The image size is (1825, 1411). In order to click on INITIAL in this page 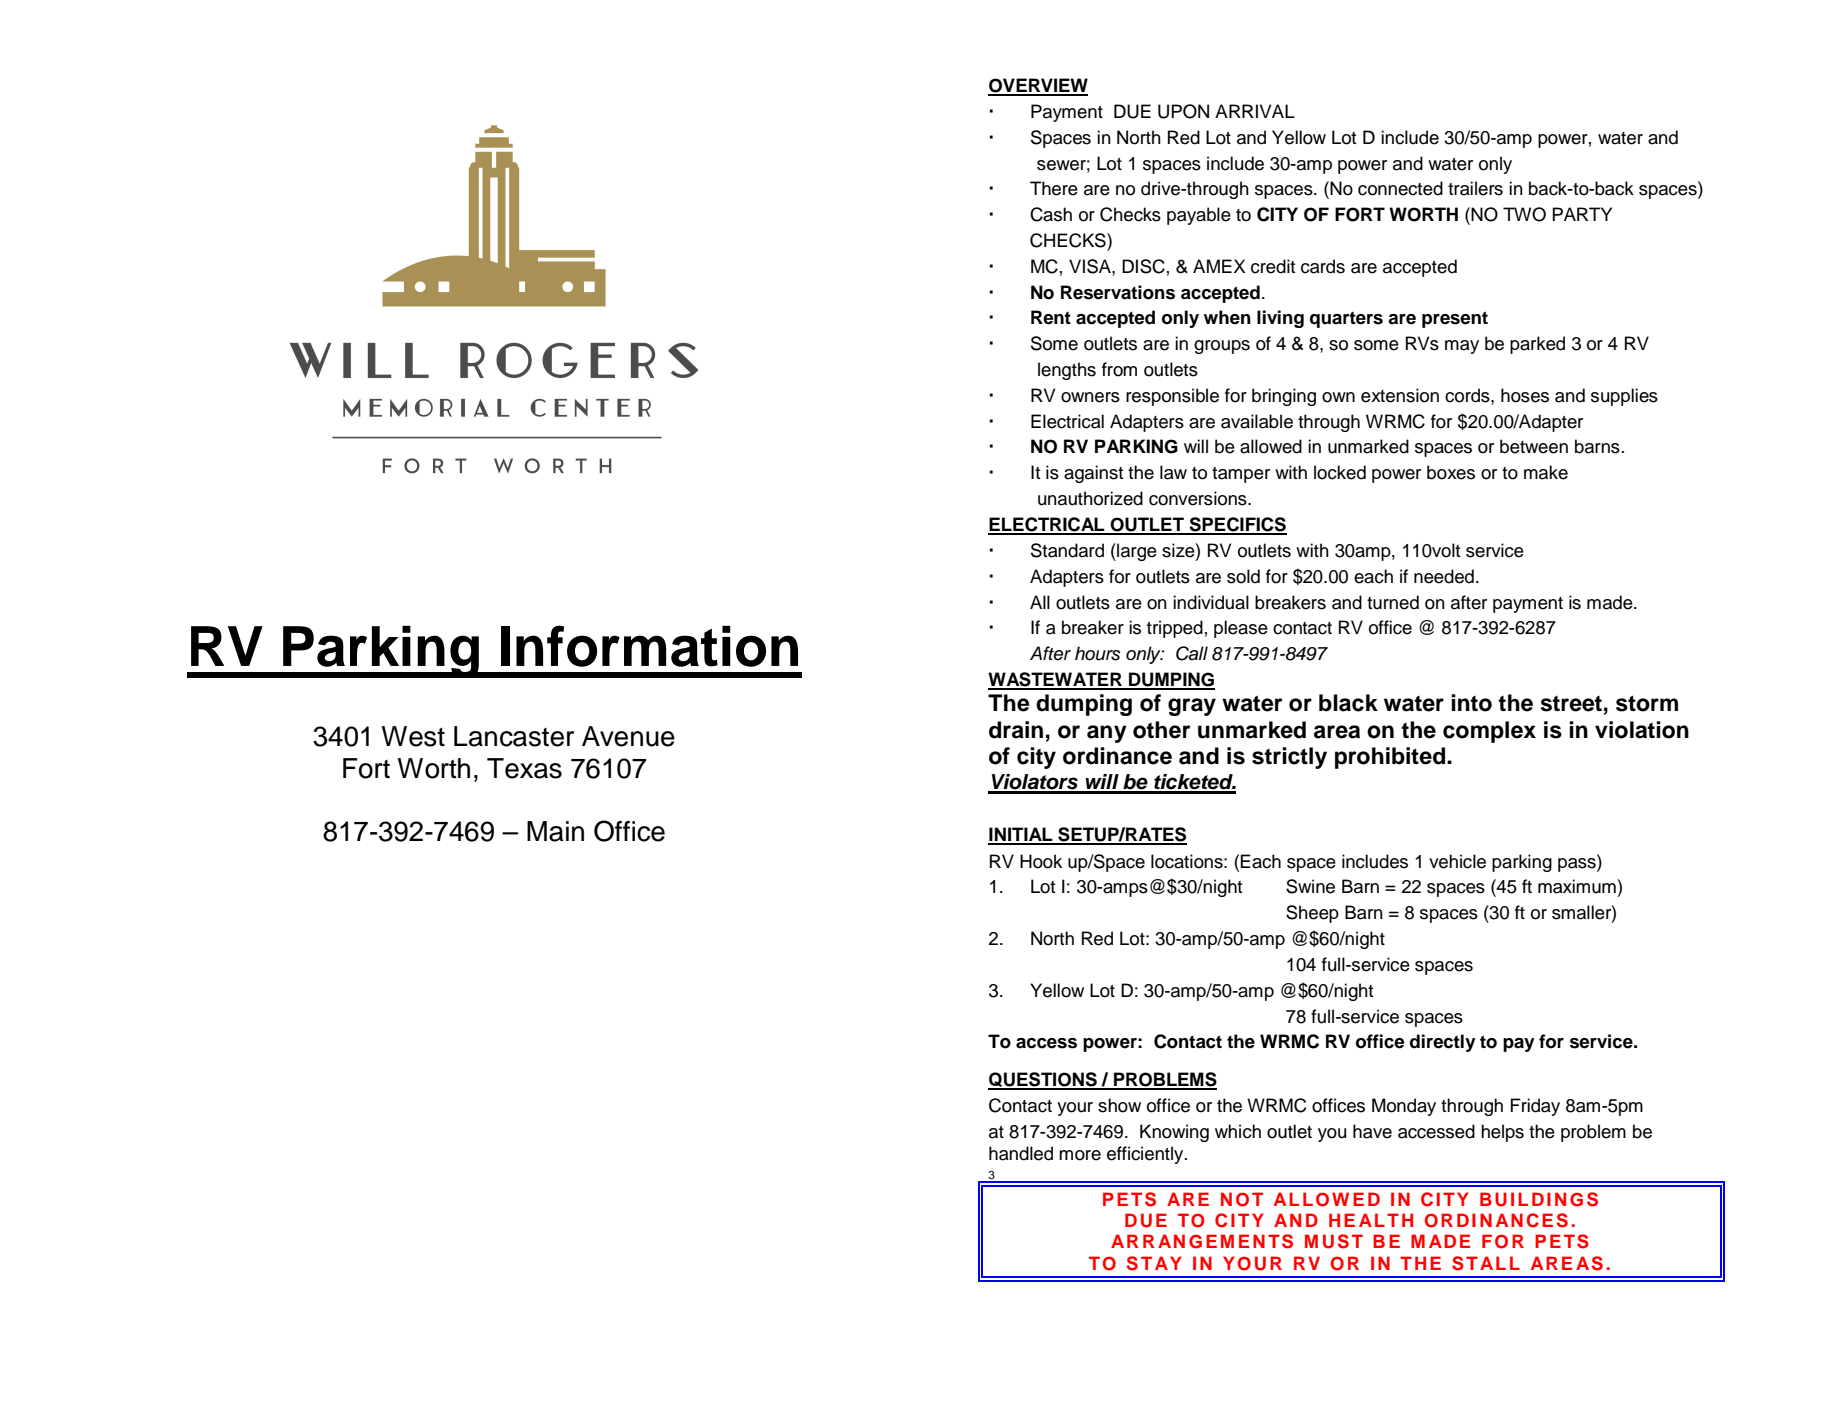, I will do `click(1021, 835)`.
